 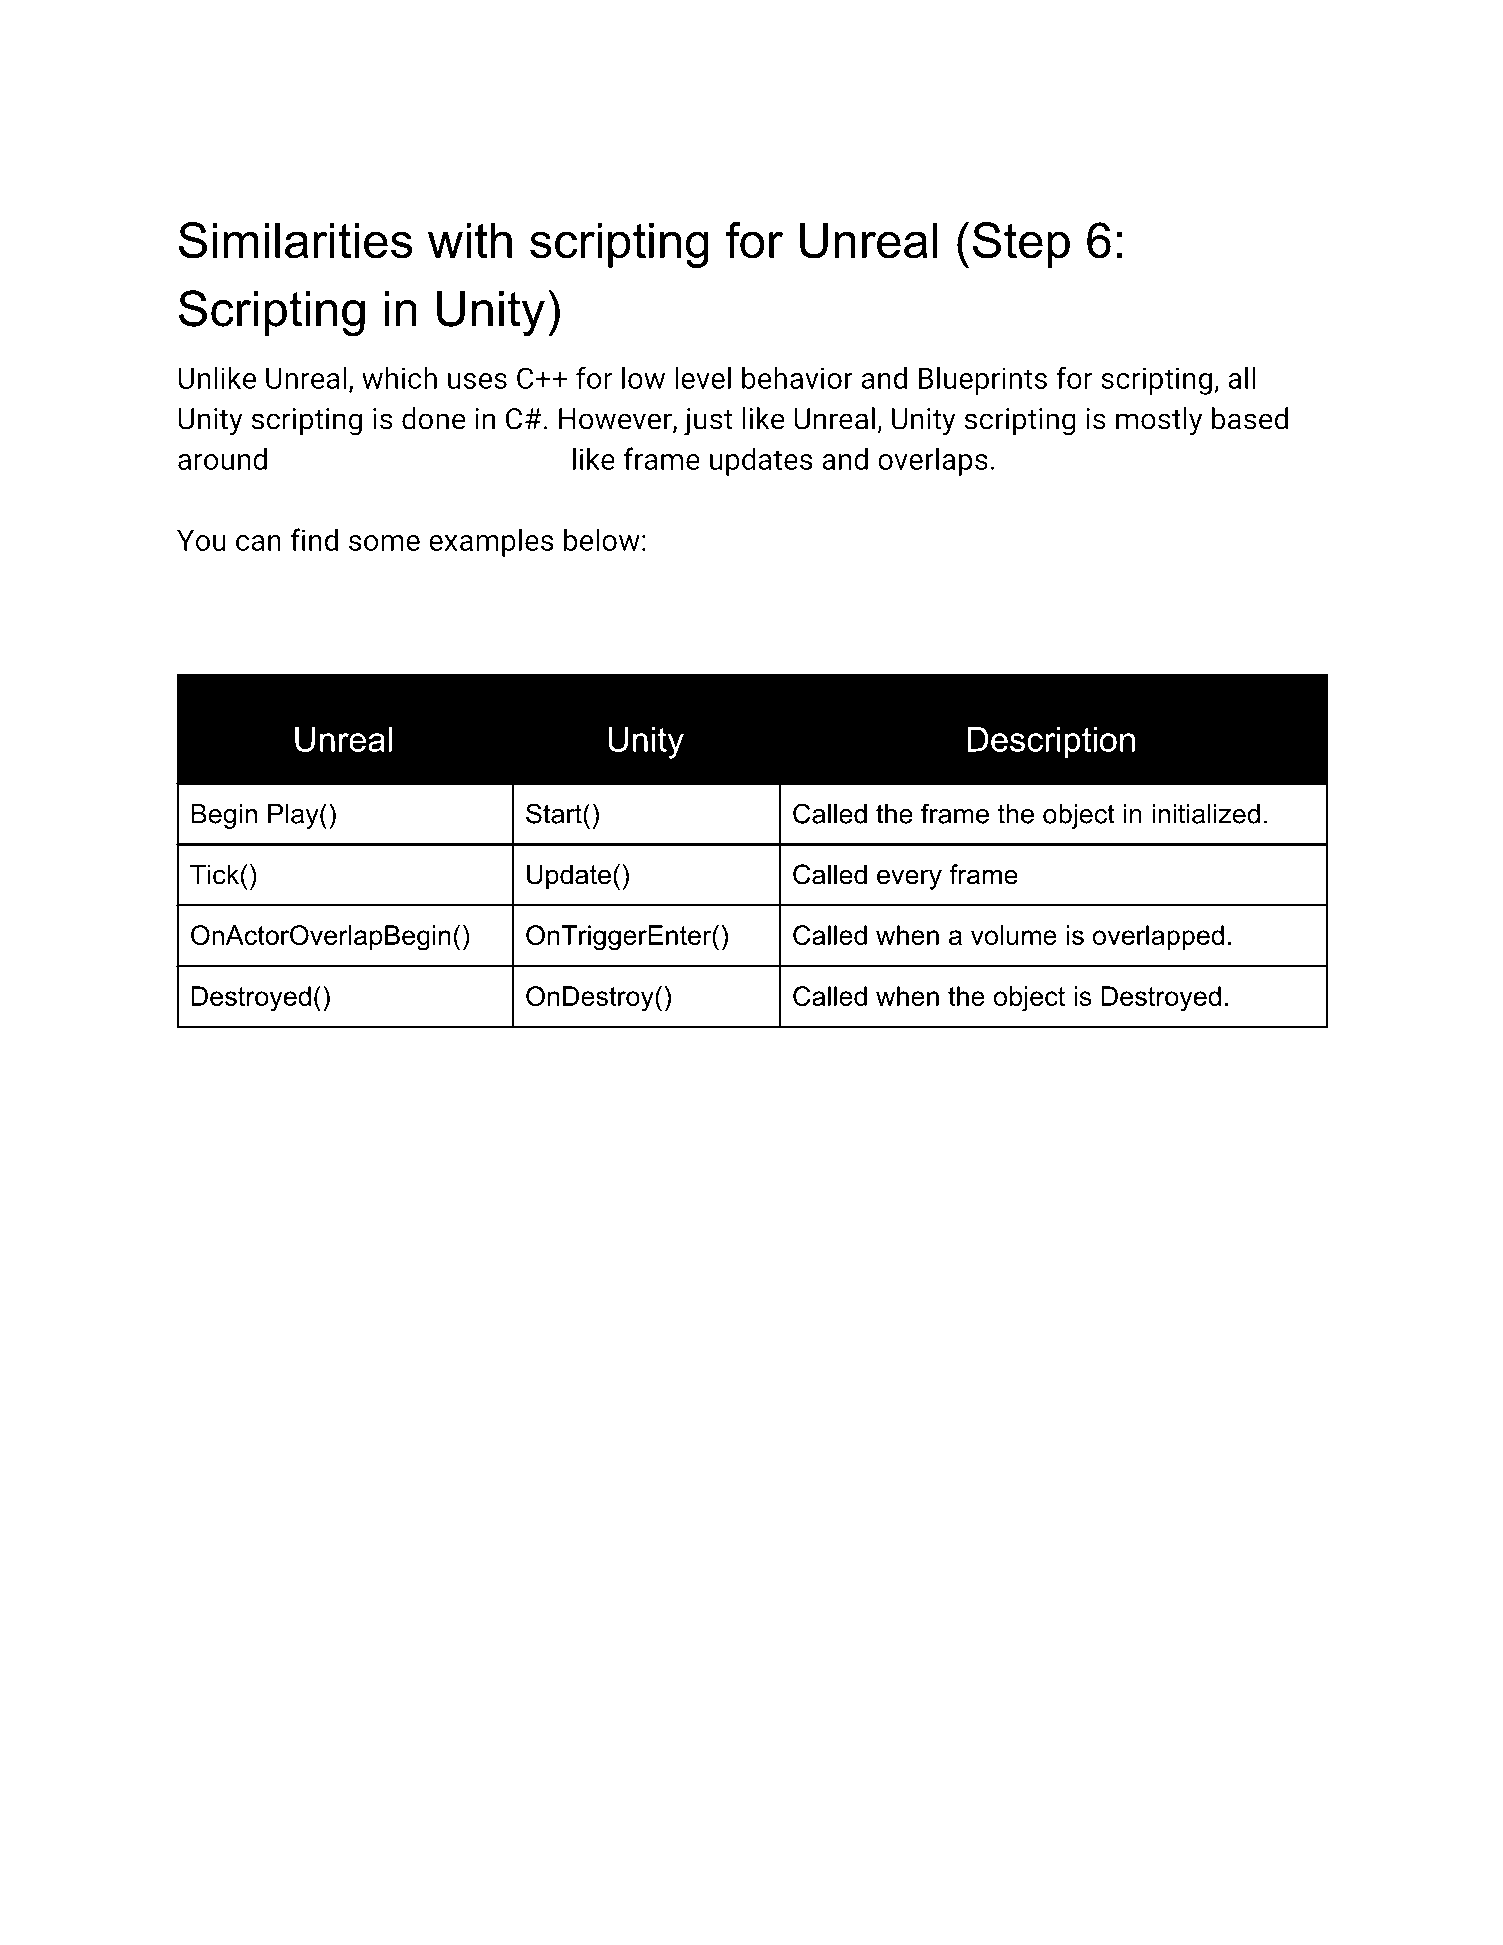 I want to click on overlaps, so click(x=933, y=461).
